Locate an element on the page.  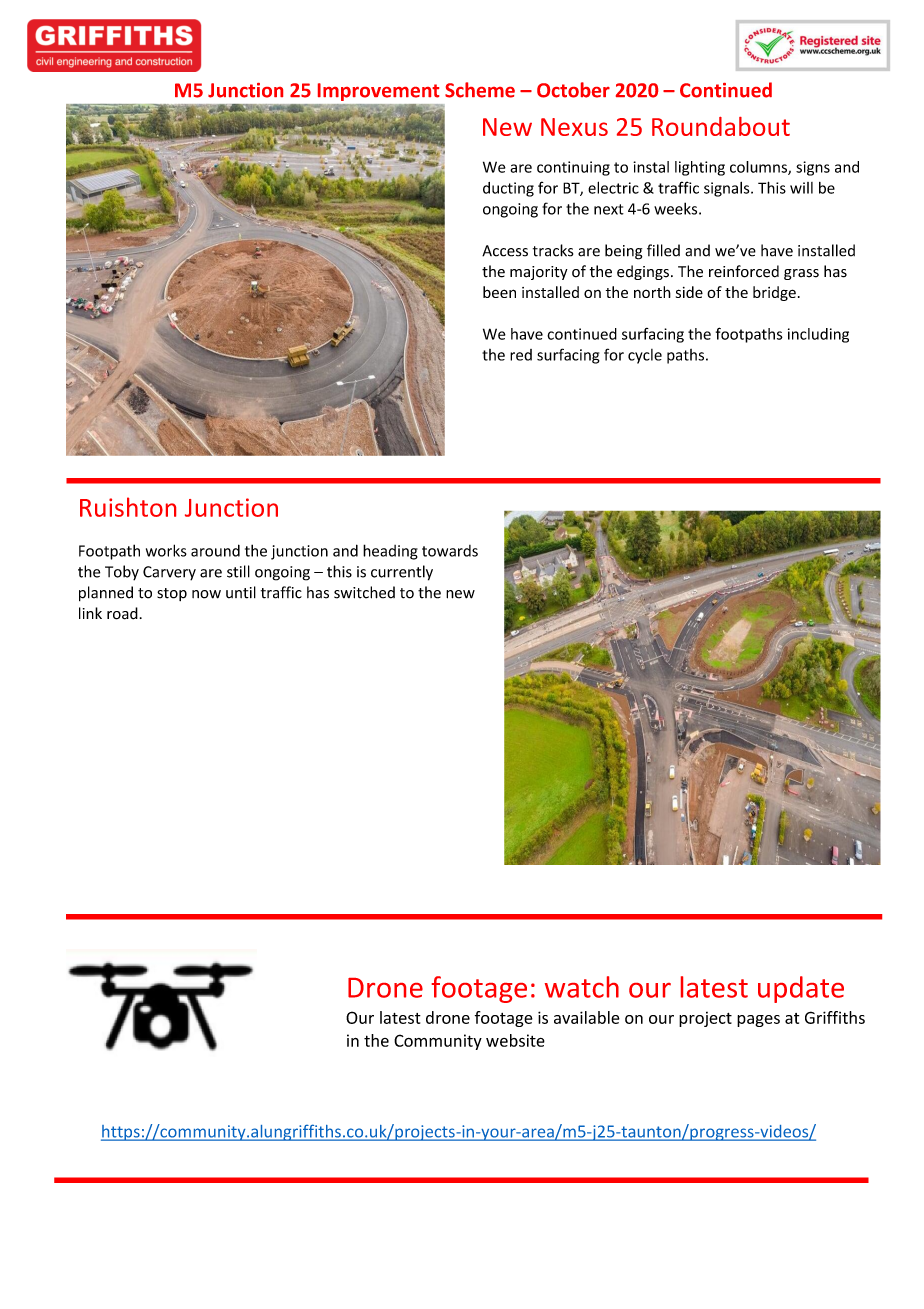
works is located at coordinates (166, 550).
